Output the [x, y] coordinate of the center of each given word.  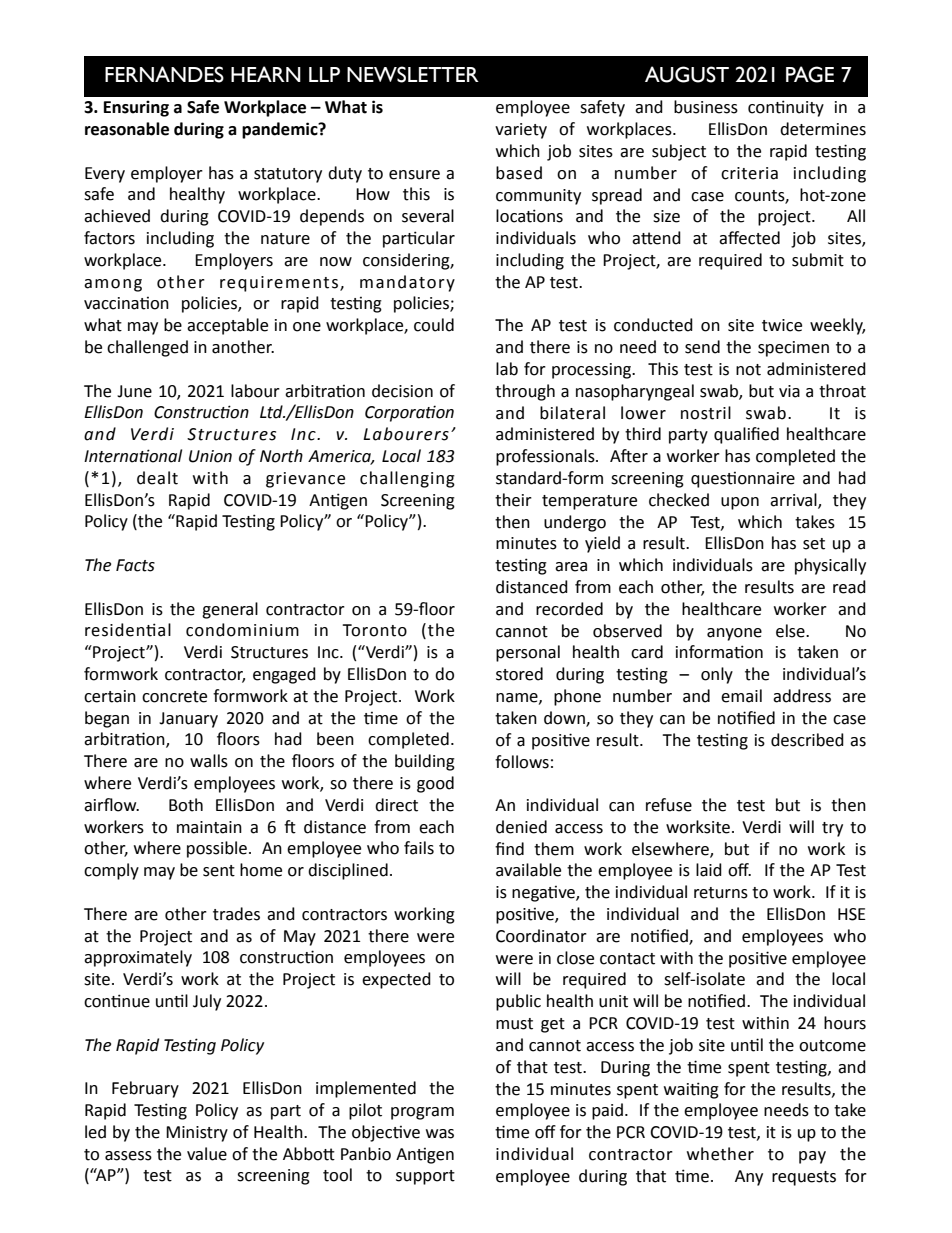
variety [521, 131]
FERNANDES [164, 74]
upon [740, 503]
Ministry [197, 1134]
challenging [407, 479]
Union [210, 456]
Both [186, 805]
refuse [669, 805]
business [706, 107]
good [435, 784]
